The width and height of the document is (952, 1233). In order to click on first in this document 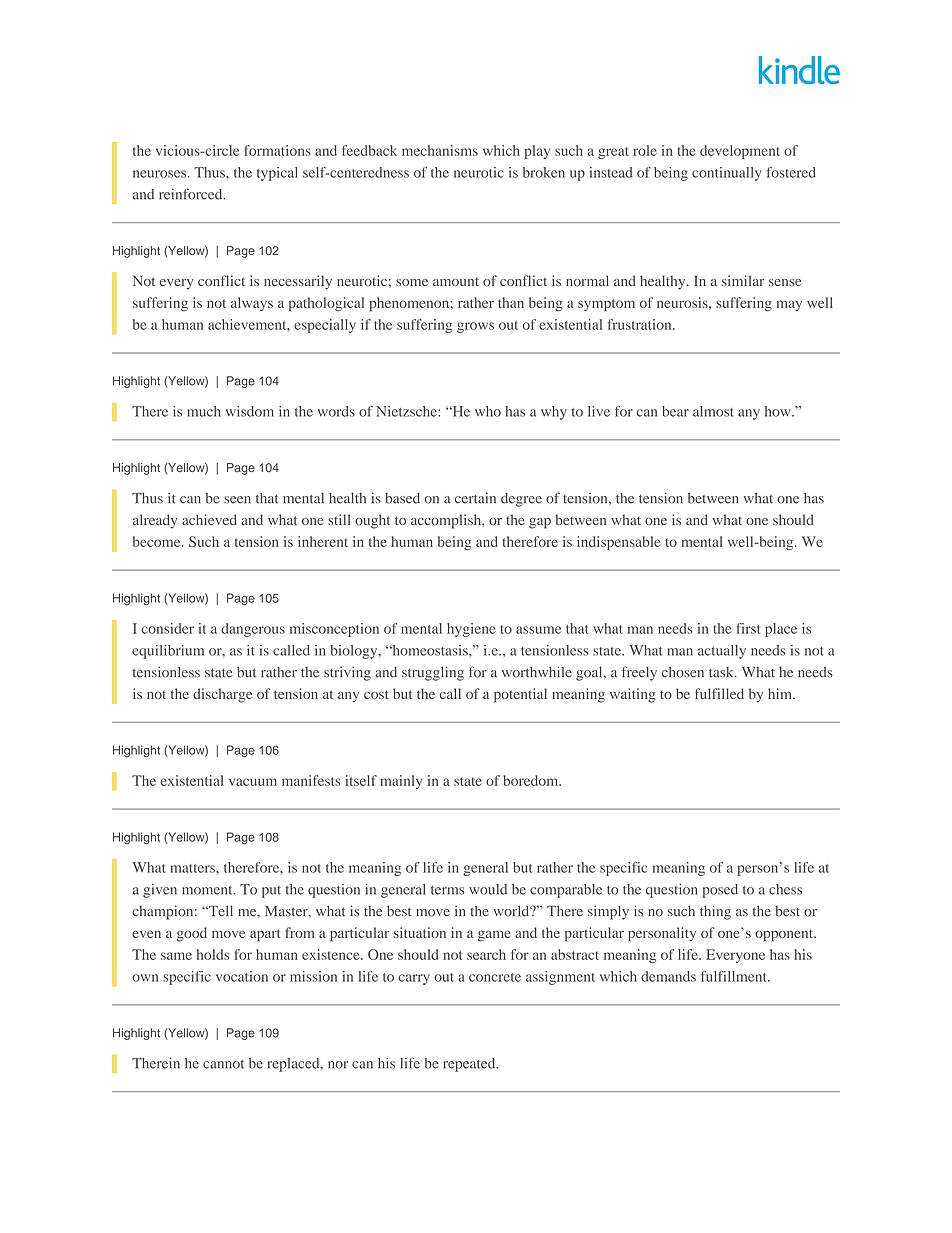, I will do `click(748, 628)`.
